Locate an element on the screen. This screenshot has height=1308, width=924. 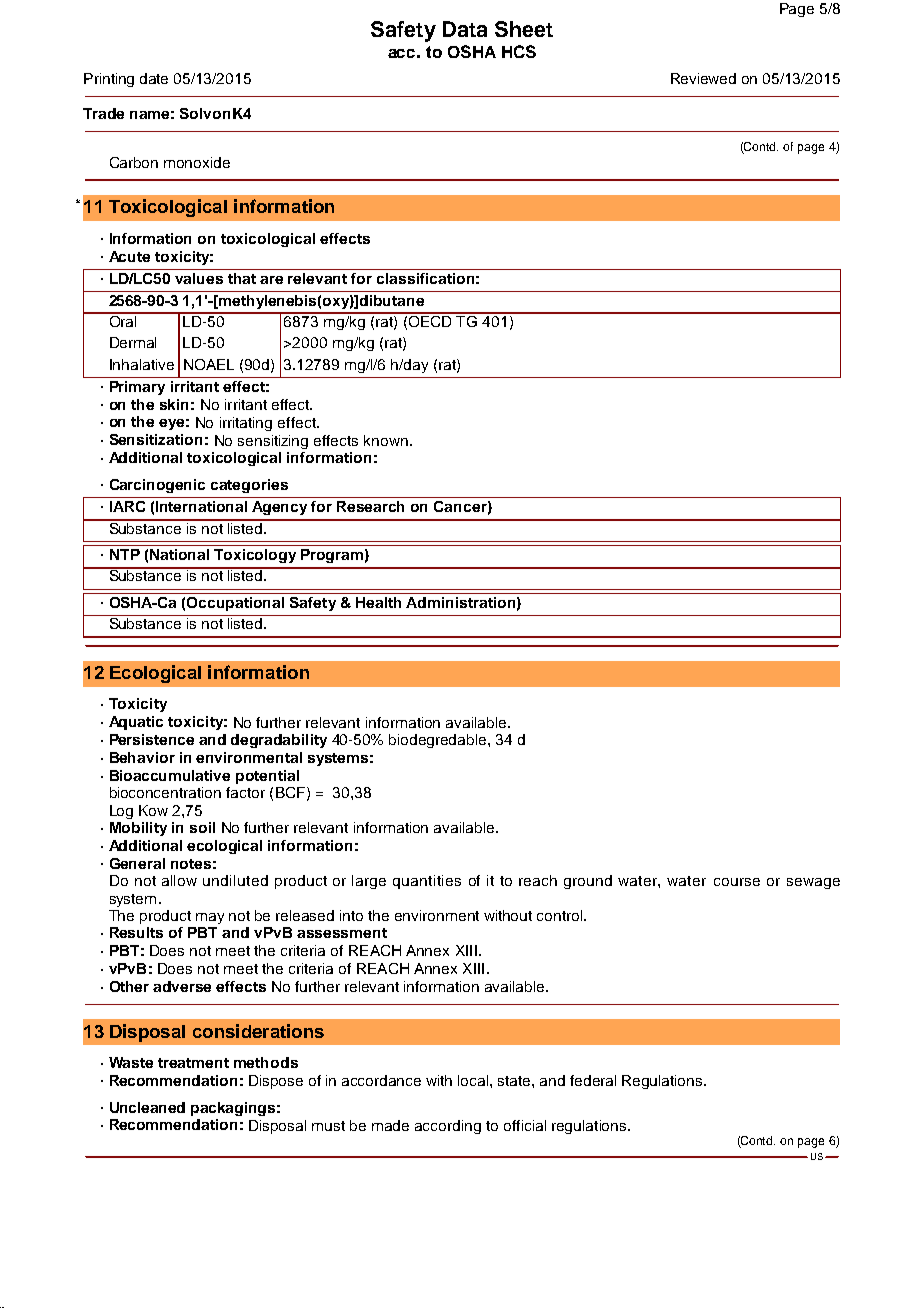
Reviewed is located at coordinates (703, 78).
